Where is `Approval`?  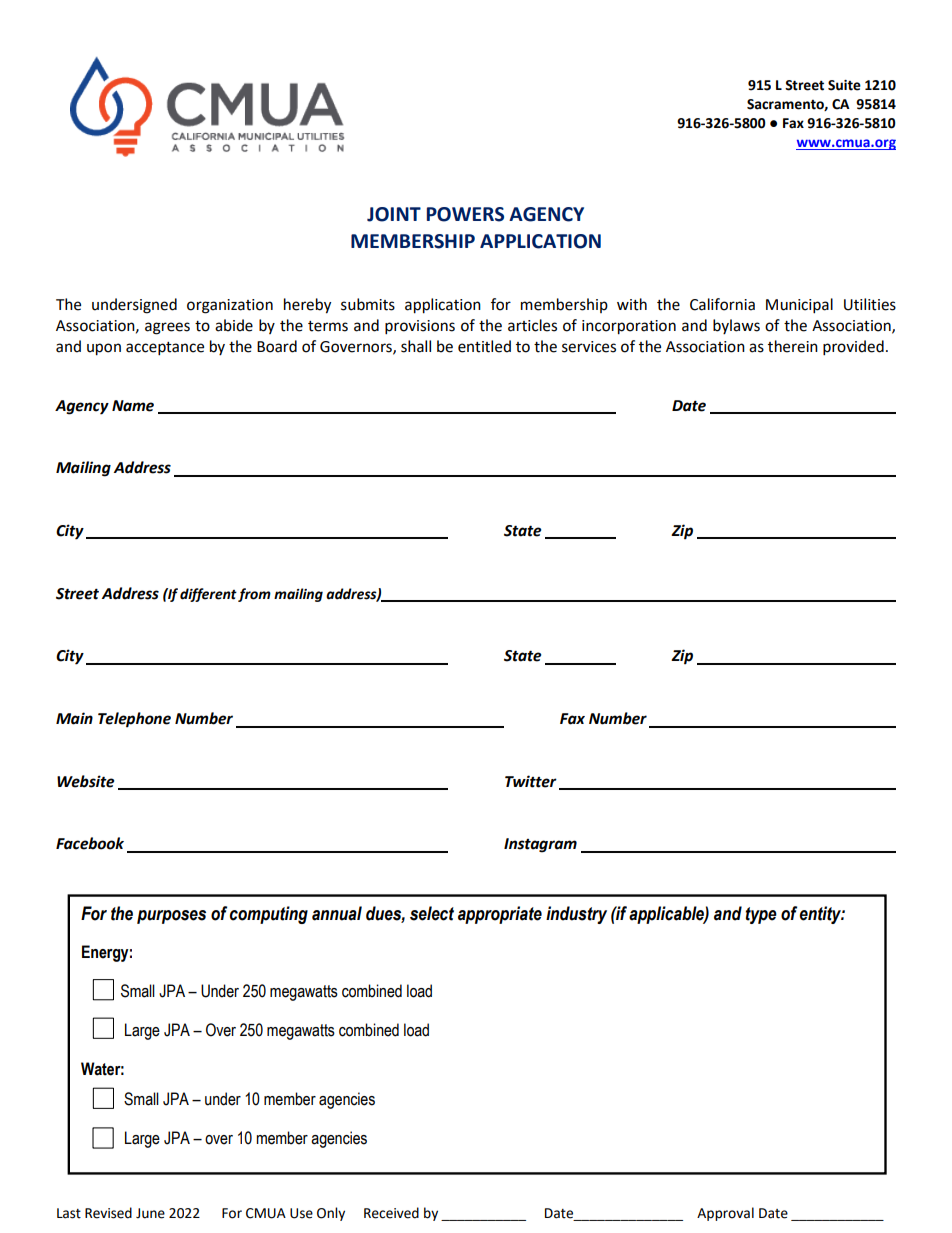
Approval is located at coordinates (725, 1214).
